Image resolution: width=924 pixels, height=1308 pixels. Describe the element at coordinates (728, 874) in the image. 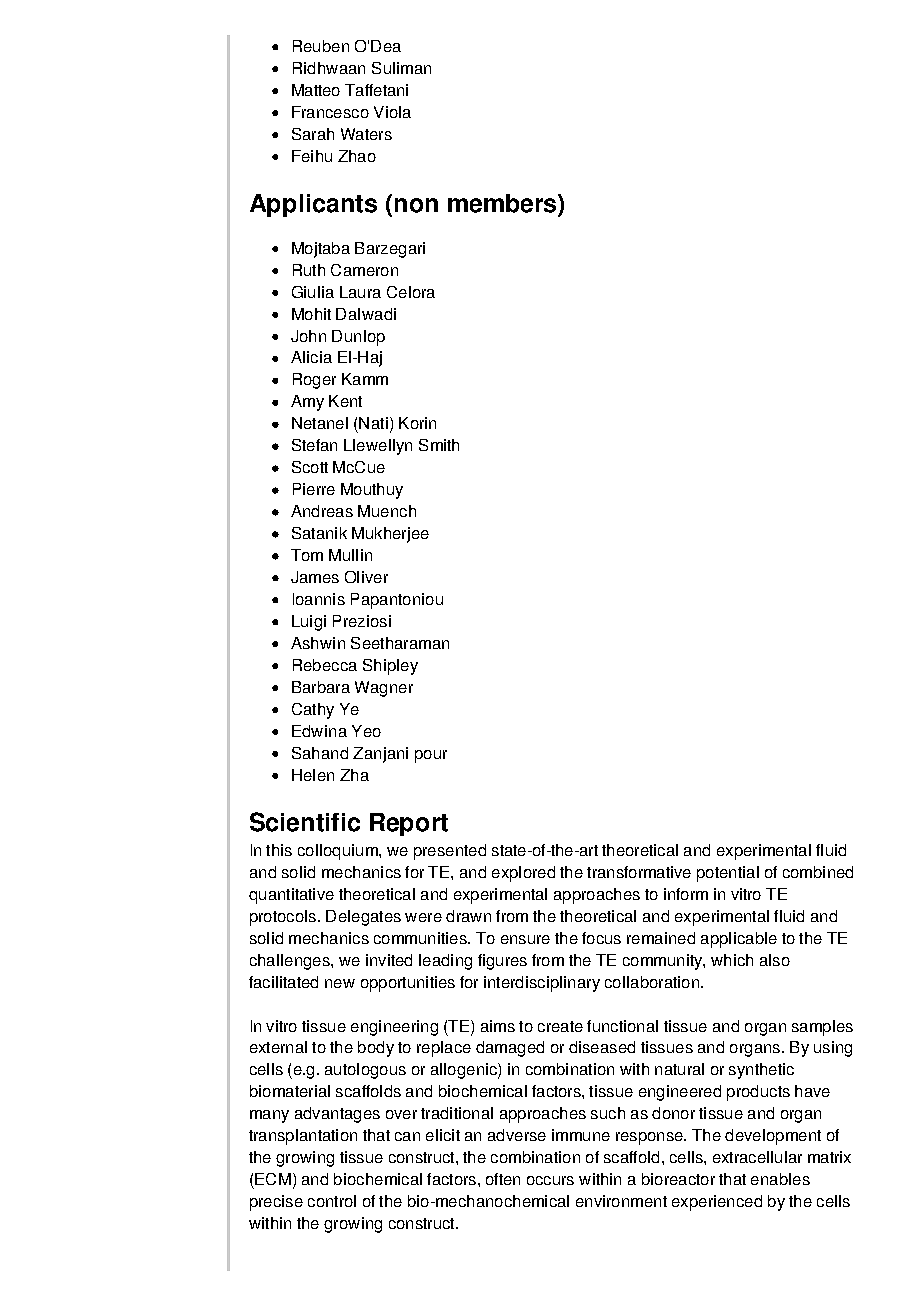

I see `potential` at that location.
